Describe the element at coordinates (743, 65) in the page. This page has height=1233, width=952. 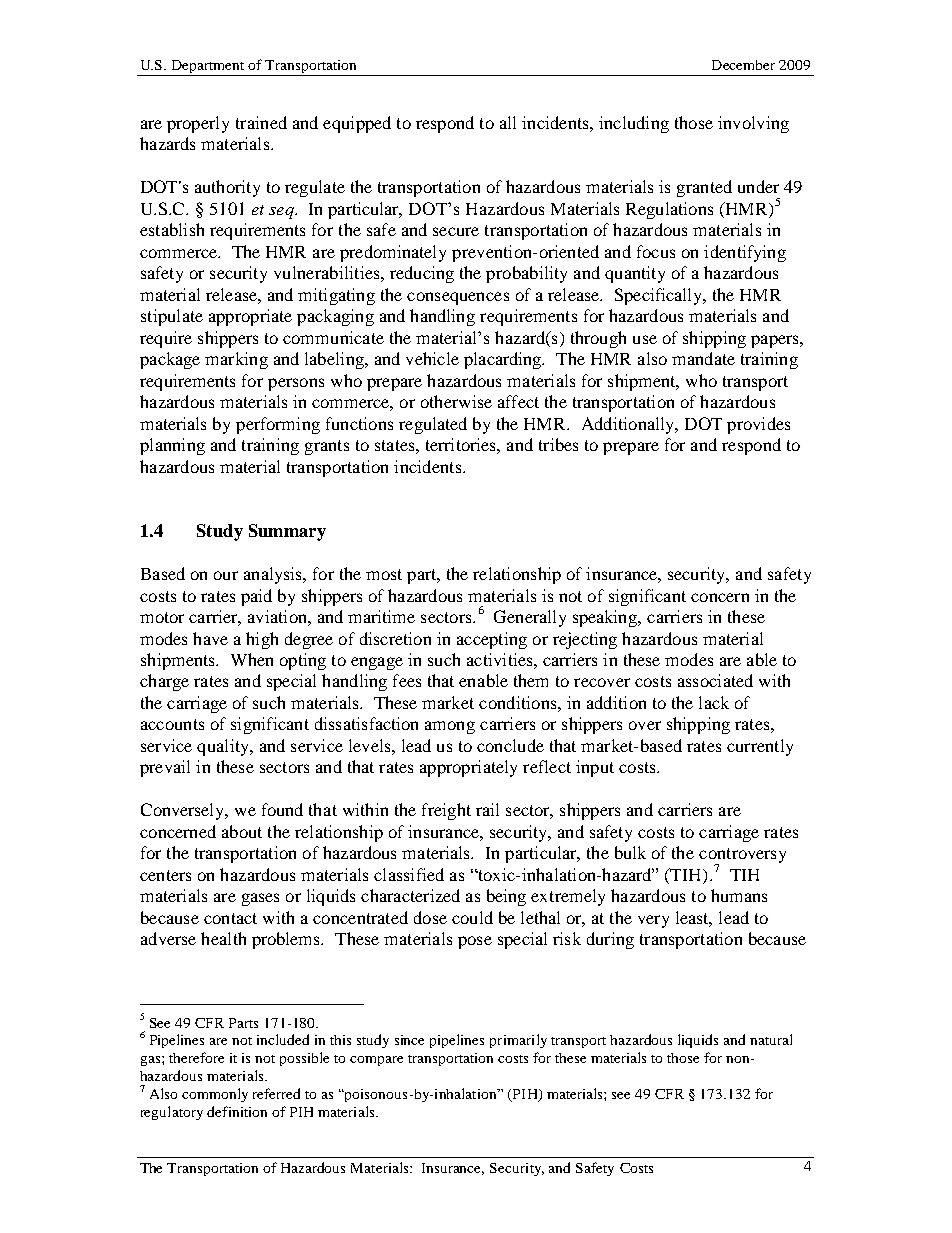
I see `December` at that location.
